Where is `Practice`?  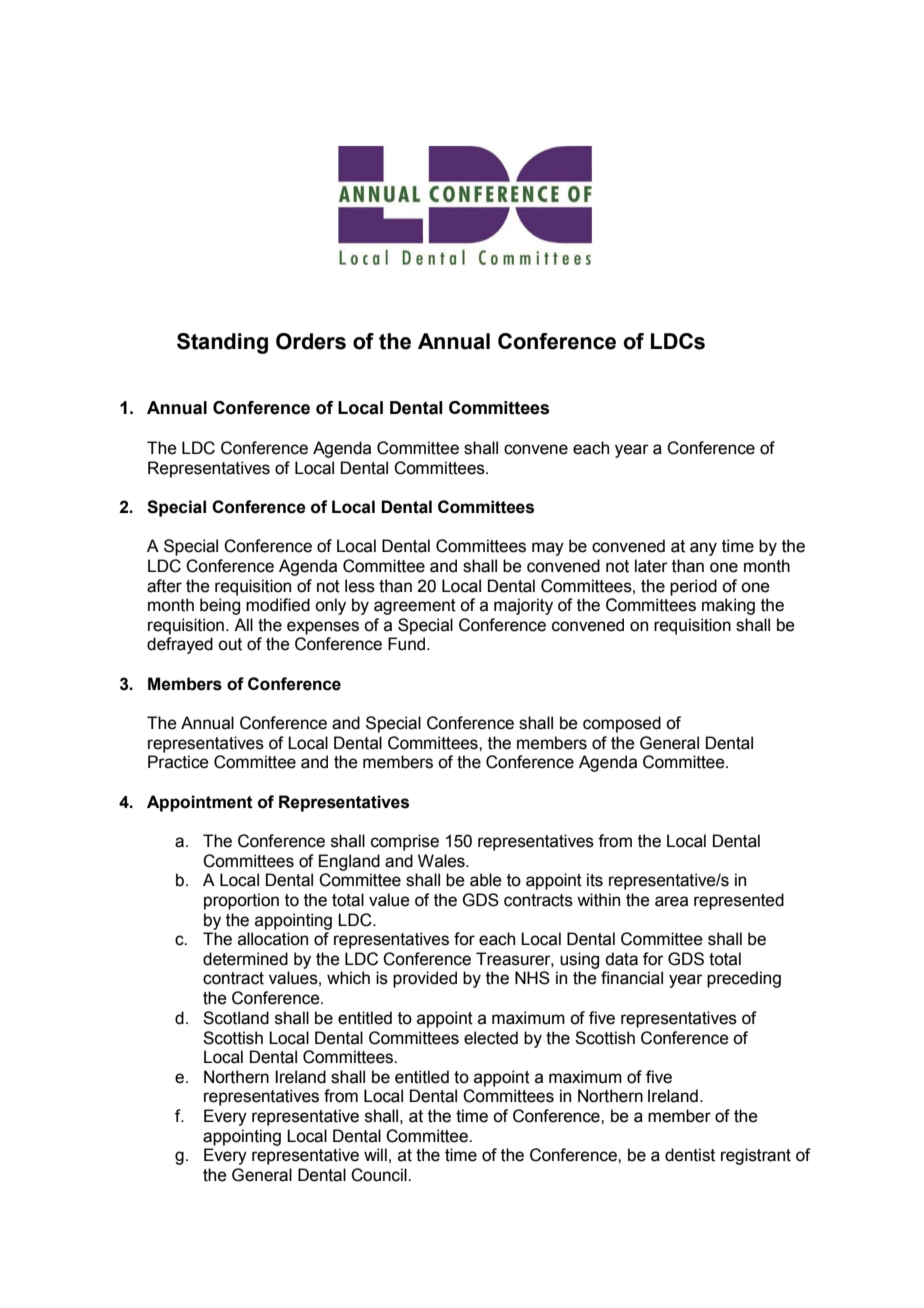
Practice is located at coordinates (178, 762).
